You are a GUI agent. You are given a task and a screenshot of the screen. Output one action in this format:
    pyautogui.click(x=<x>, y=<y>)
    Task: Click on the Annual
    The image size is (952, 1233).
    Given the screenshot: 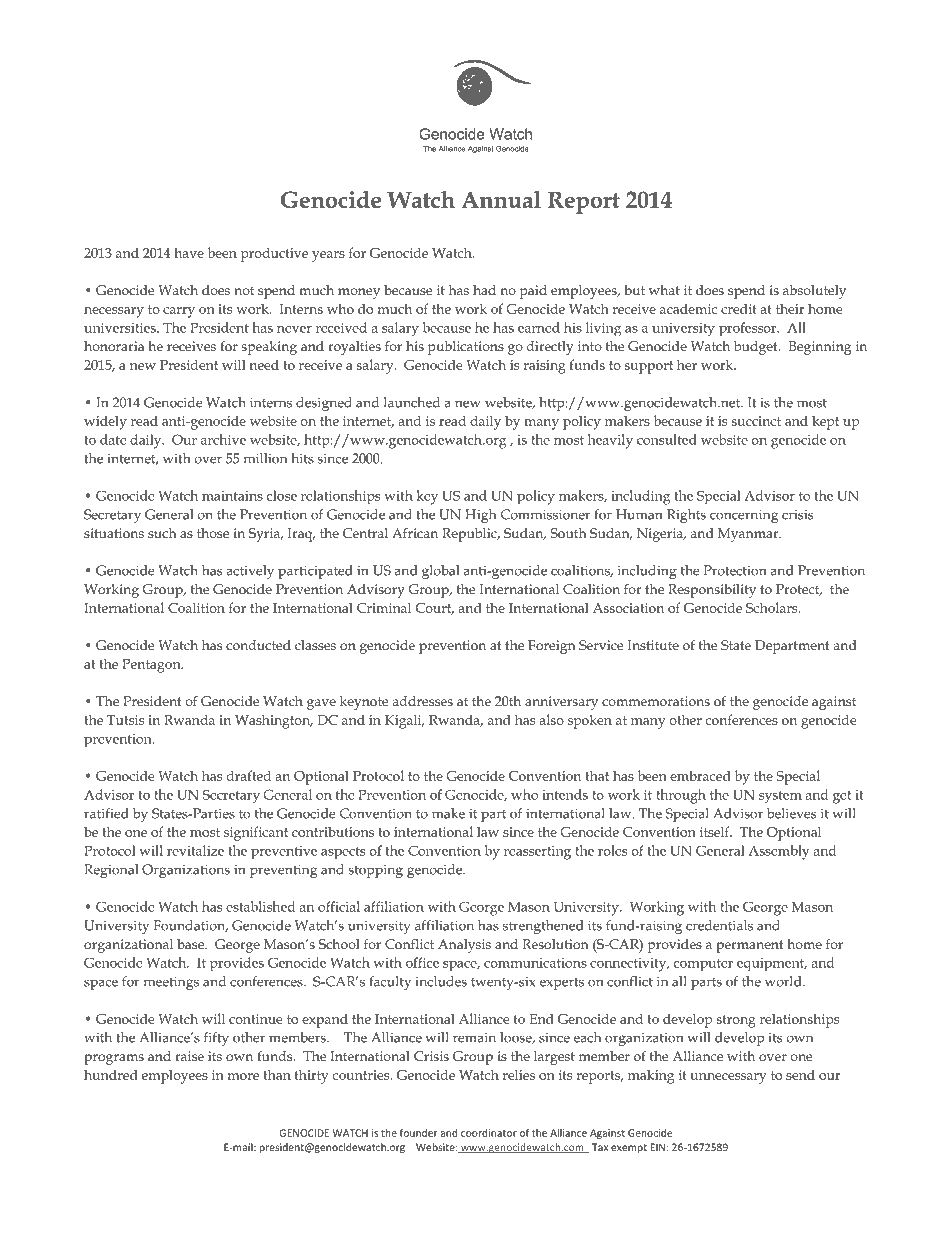 What is the action you would take?
    pyautogui.click(x=501, y=199)
